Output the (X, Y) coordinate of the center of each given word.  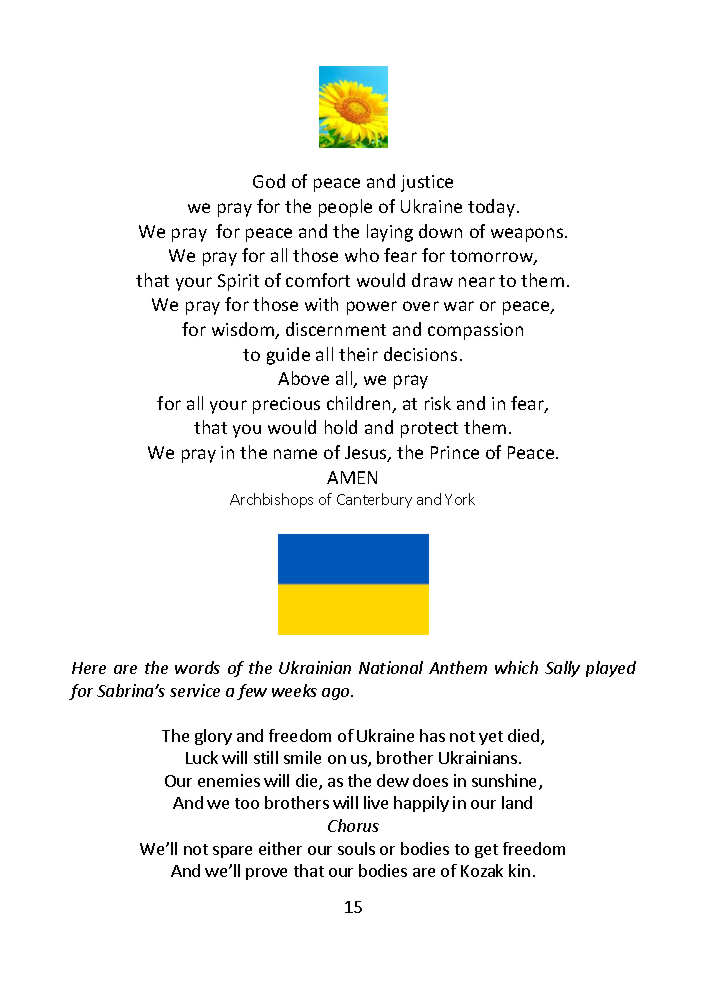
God (269, 181)
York (460, 499)
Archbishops (271, 500)
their (358, 354)
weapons (528, 235)
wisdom (244, 330)
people (345, 208)
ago (337, 694)
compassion (475, 331)
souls (356, 848)
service (195, 690)
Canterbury (374, 500)
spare (232, 852)
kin (519, 870)
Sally (562, 669)
